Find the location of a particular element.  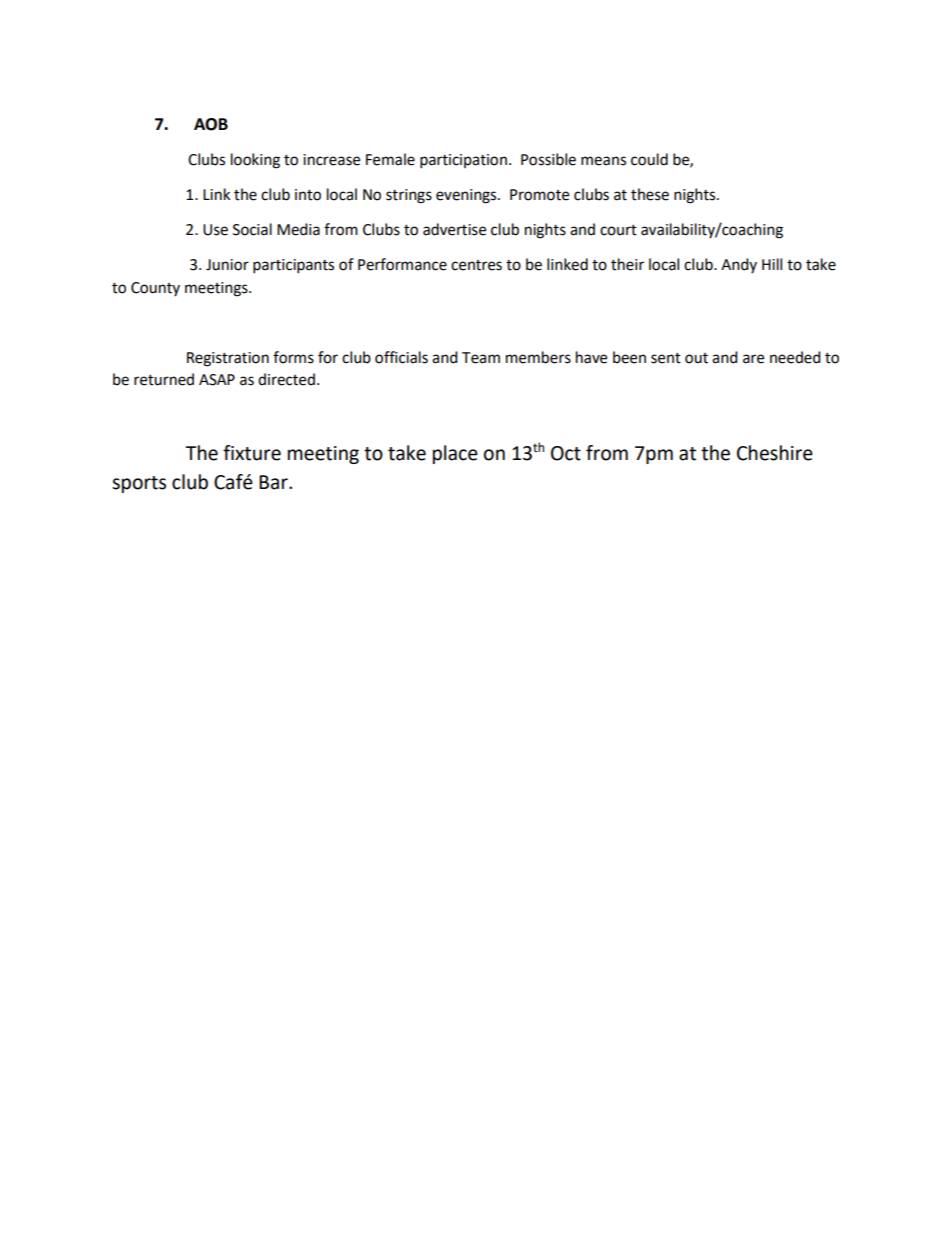

out is located at coordinates (696, 358).
